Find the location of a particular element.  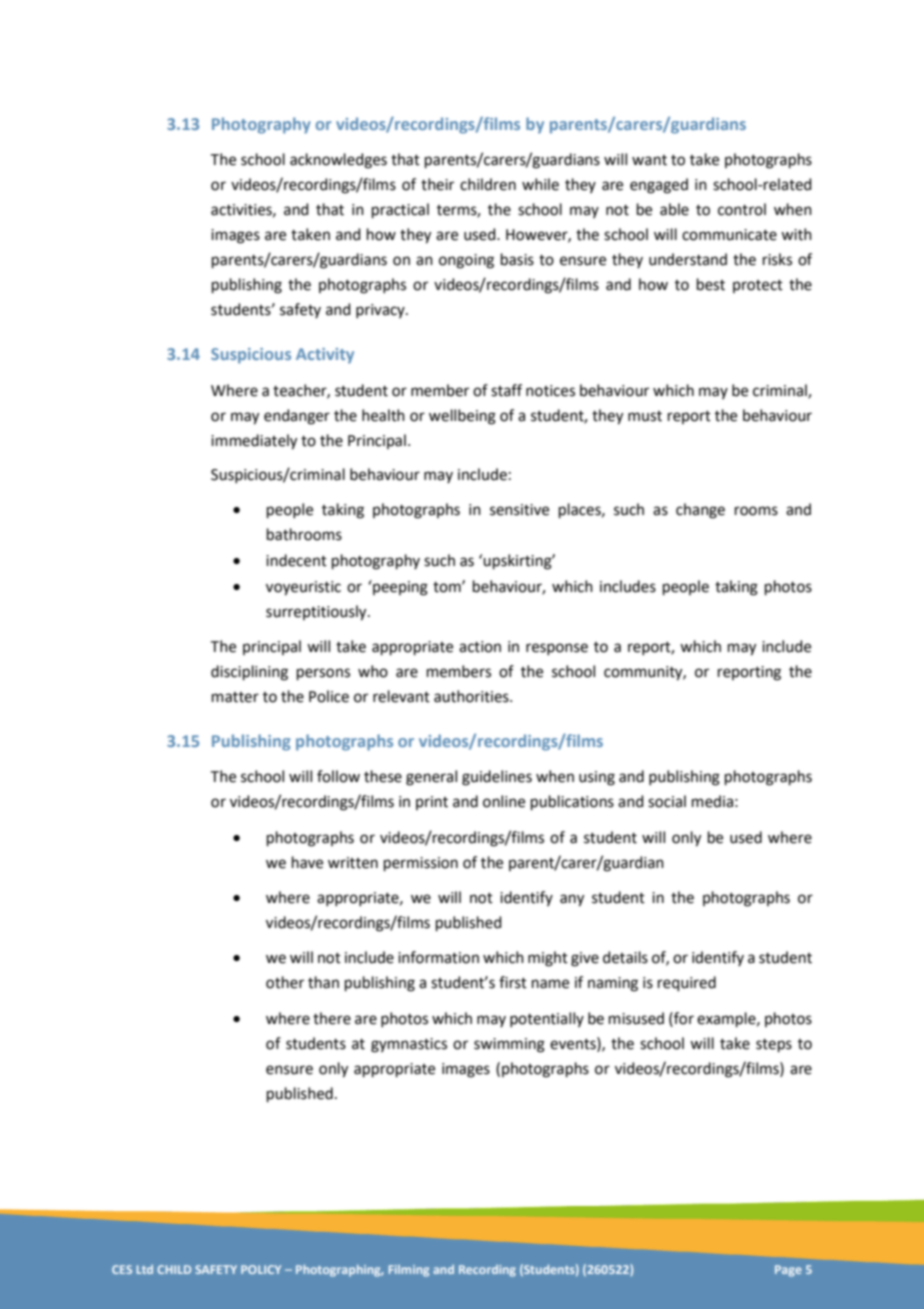

authorities is located at coordinates (472, 696).
